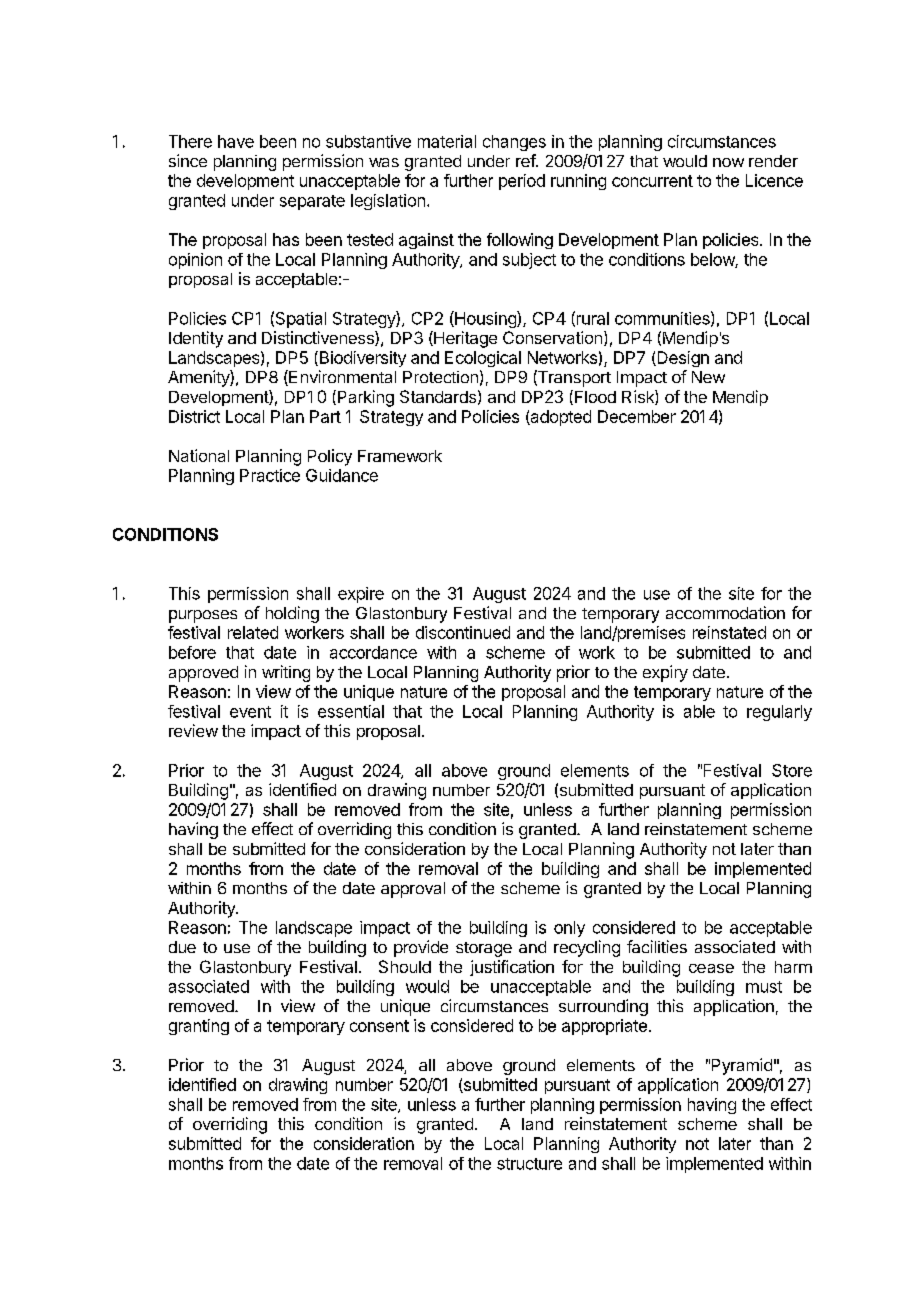  I want to click on structure, so click(529, 1164).
